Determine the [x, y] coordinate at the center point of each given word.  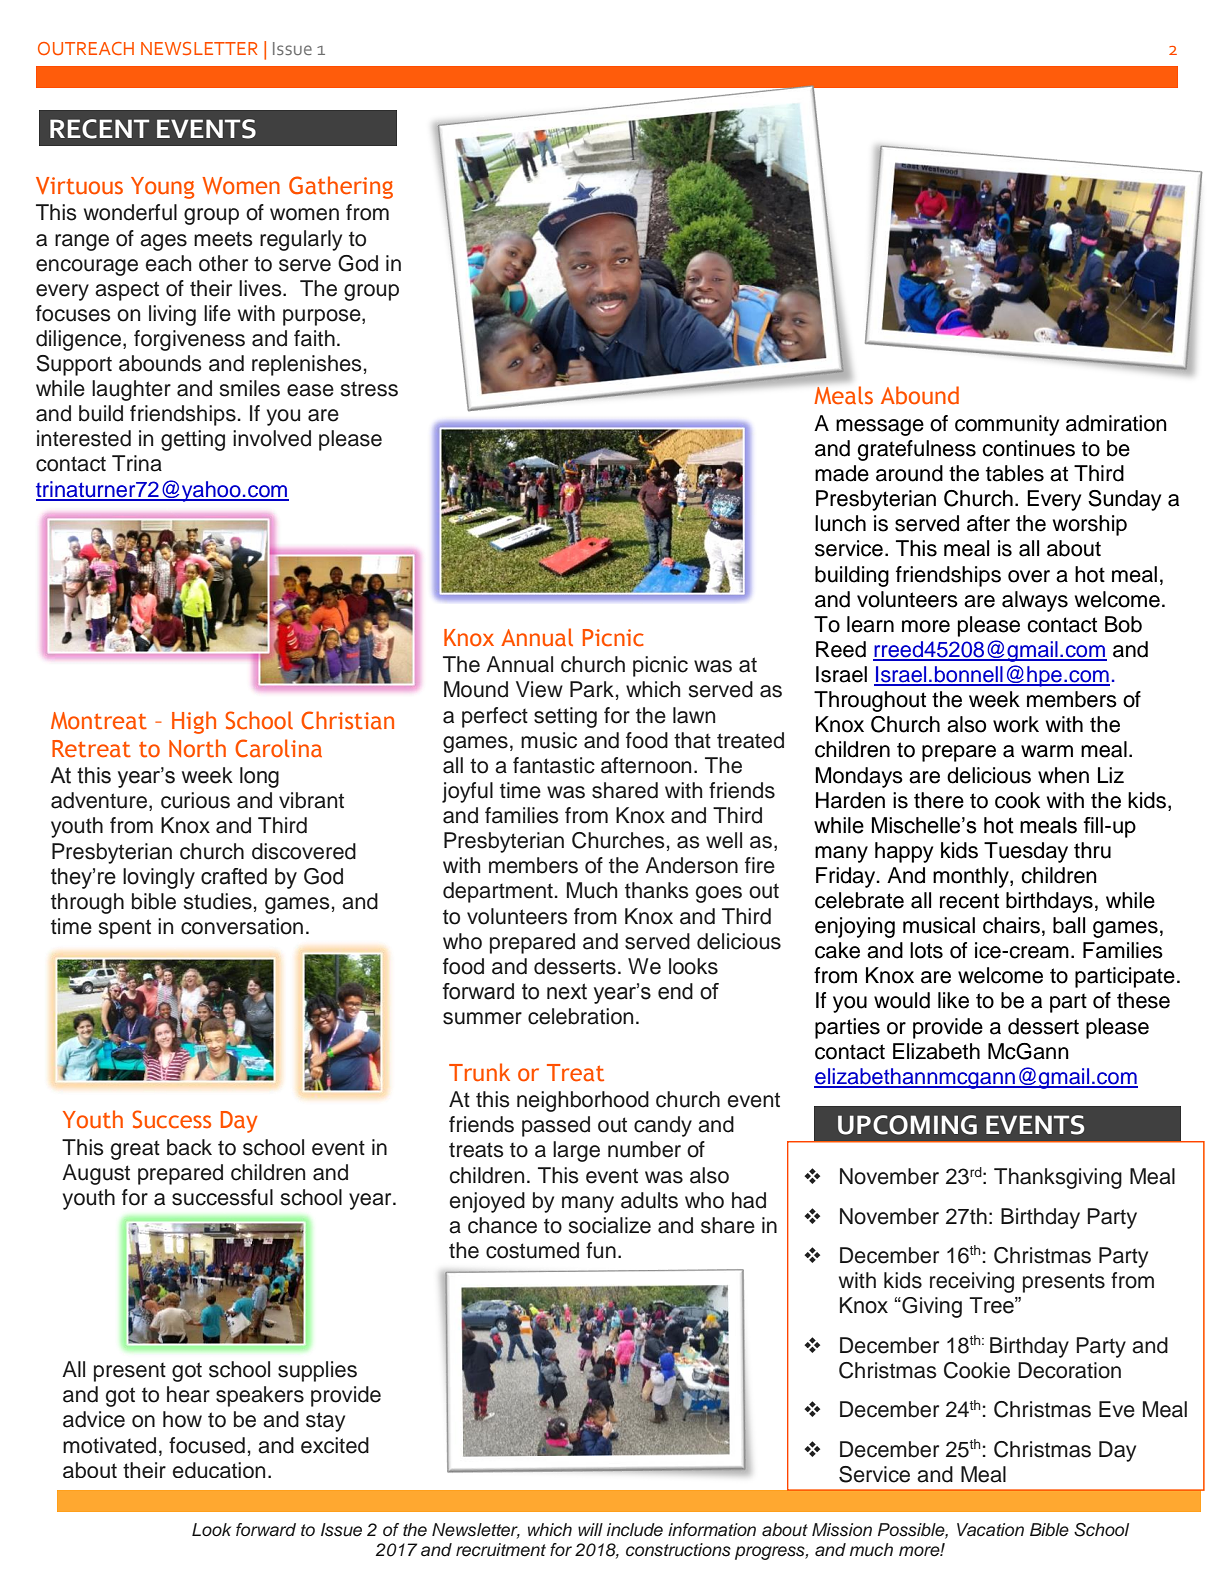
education [219, 1470]
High [194, 722]
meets [223, 239]
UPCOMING [907, 1125]
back [189, 1147]
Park [592, 689]
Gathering [341, 187]
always [1035, 601]
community [1007, 425]
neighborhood [583, 1101]
